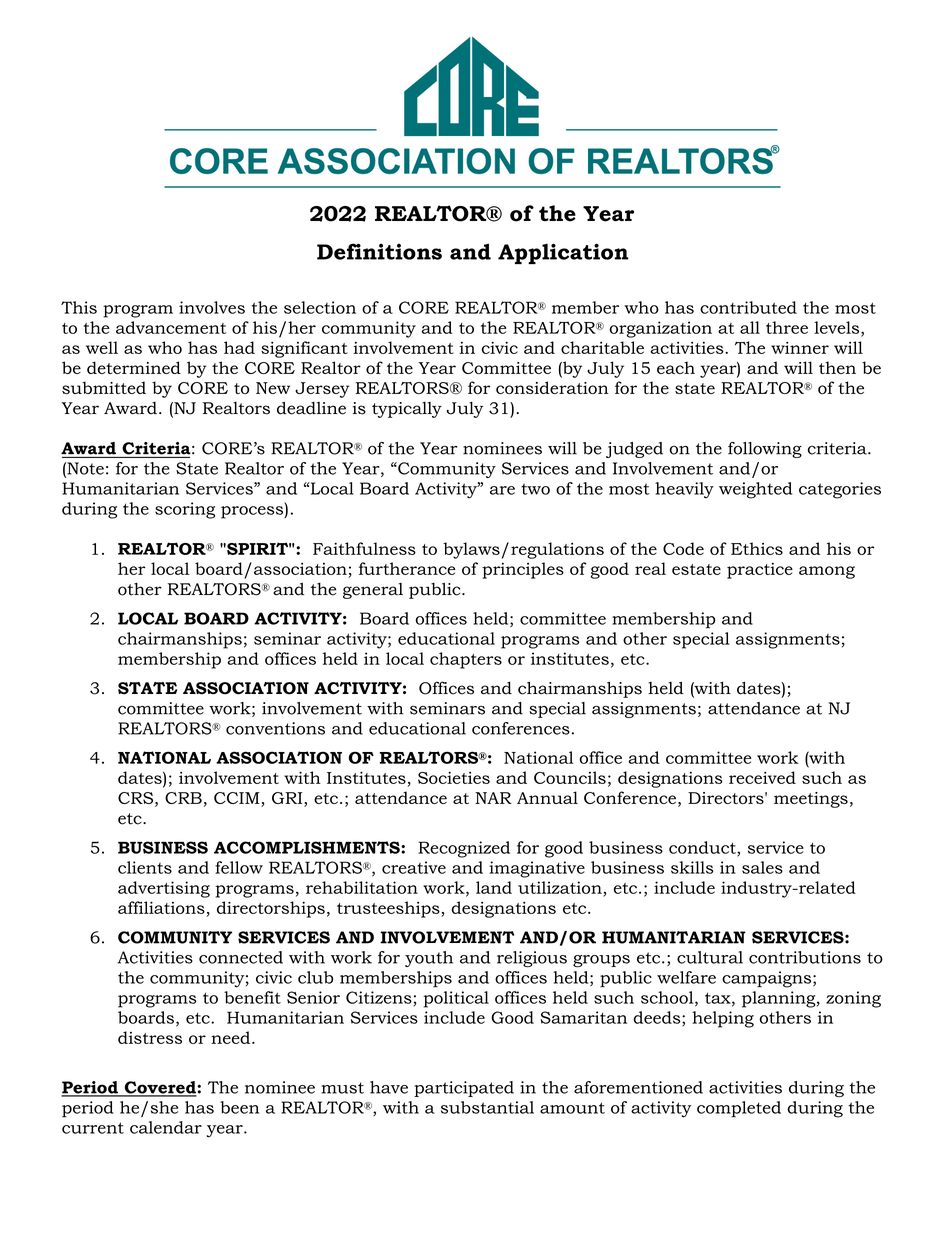 The image size is (952, 1233). What do you see at coordinates (379, 251) in the page?
I see `Definitions` at bounding box center [379, 251].
